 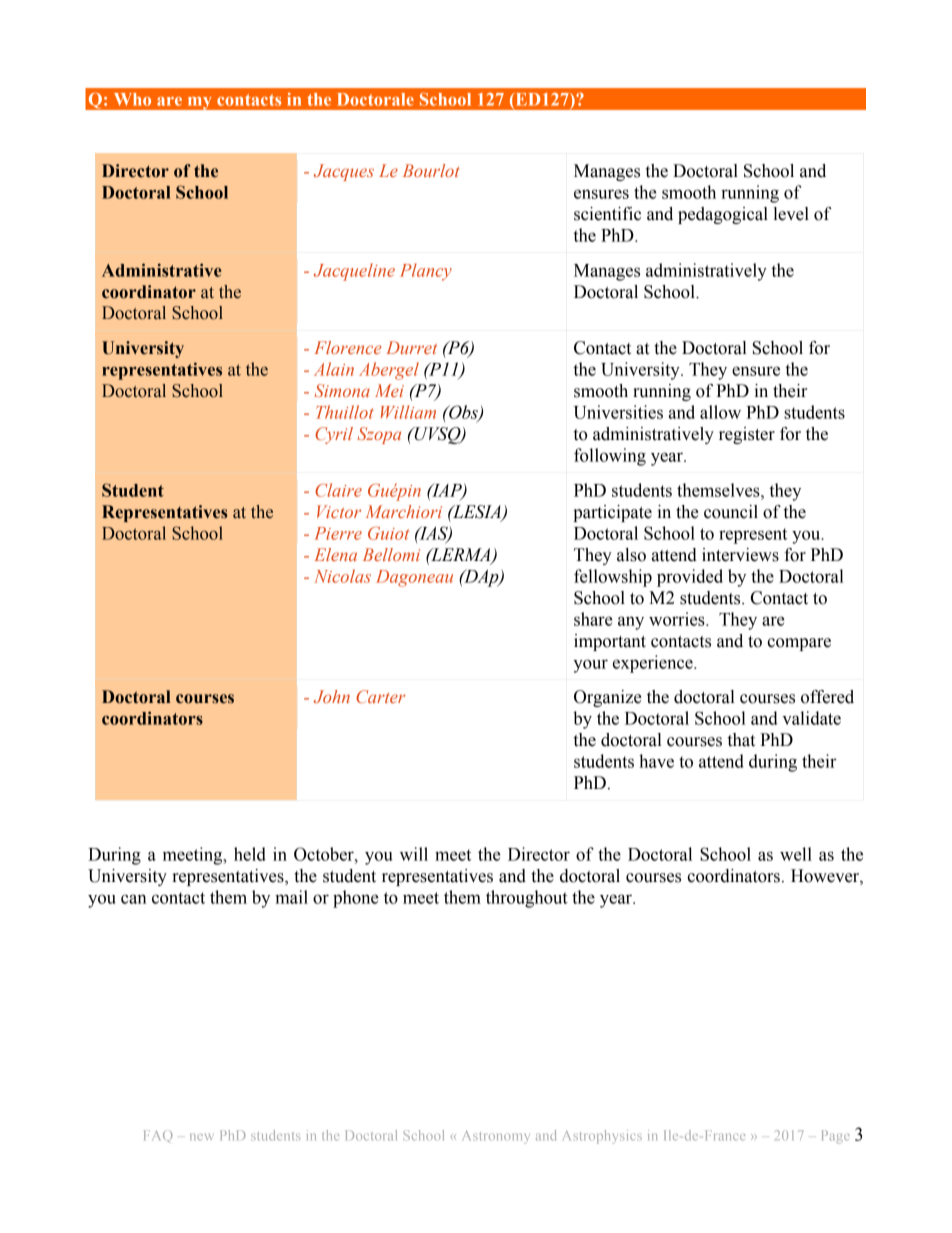 What do you see at coordinates (250, 854) in the image?
I see `held` at bounding box center [250, 854].
